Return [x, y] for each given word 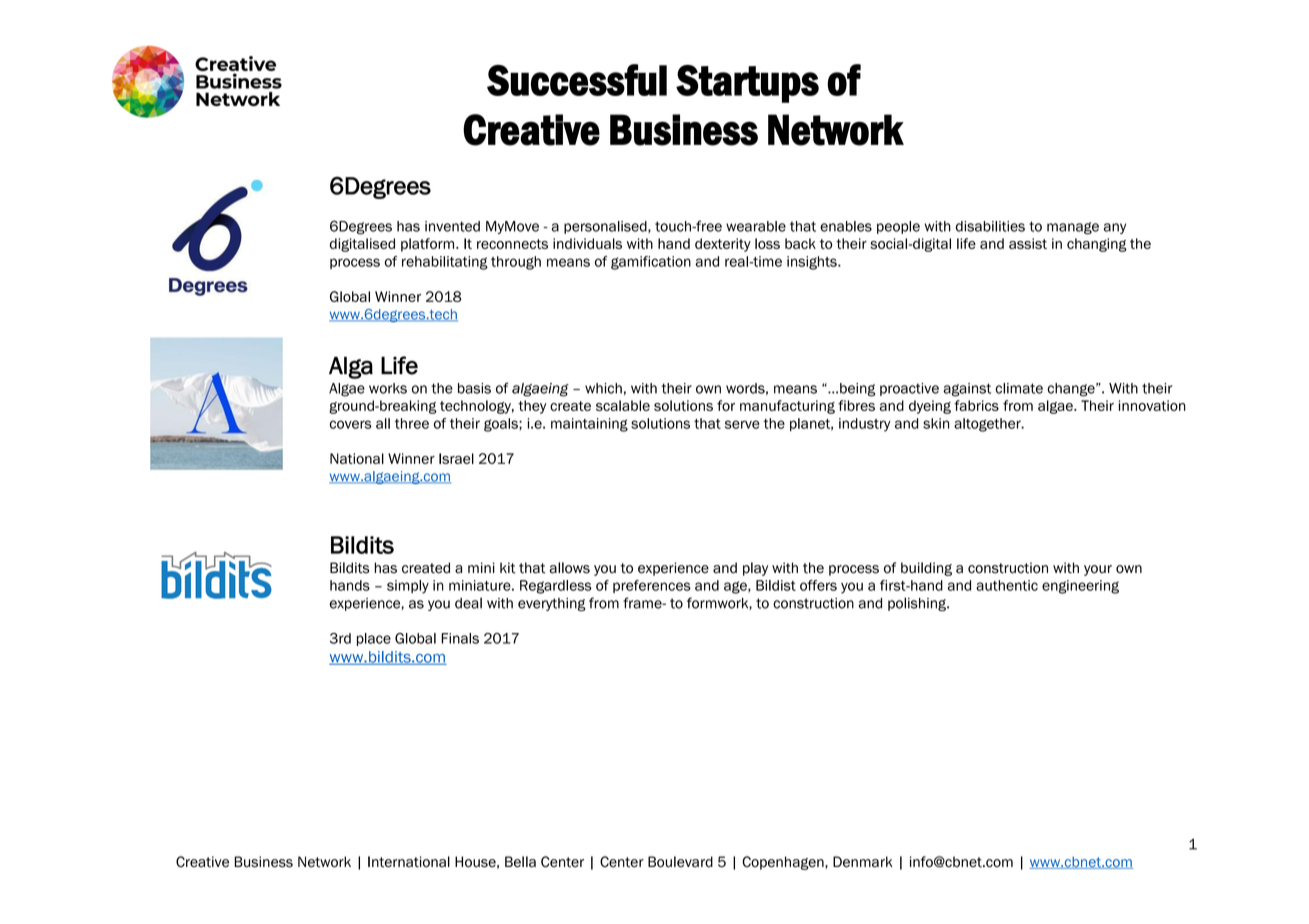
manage [1073, 228]
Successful [577, 80]
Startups [747, 84]
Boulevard [680, 862]
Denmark [863, 862]
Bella [520, 862]
